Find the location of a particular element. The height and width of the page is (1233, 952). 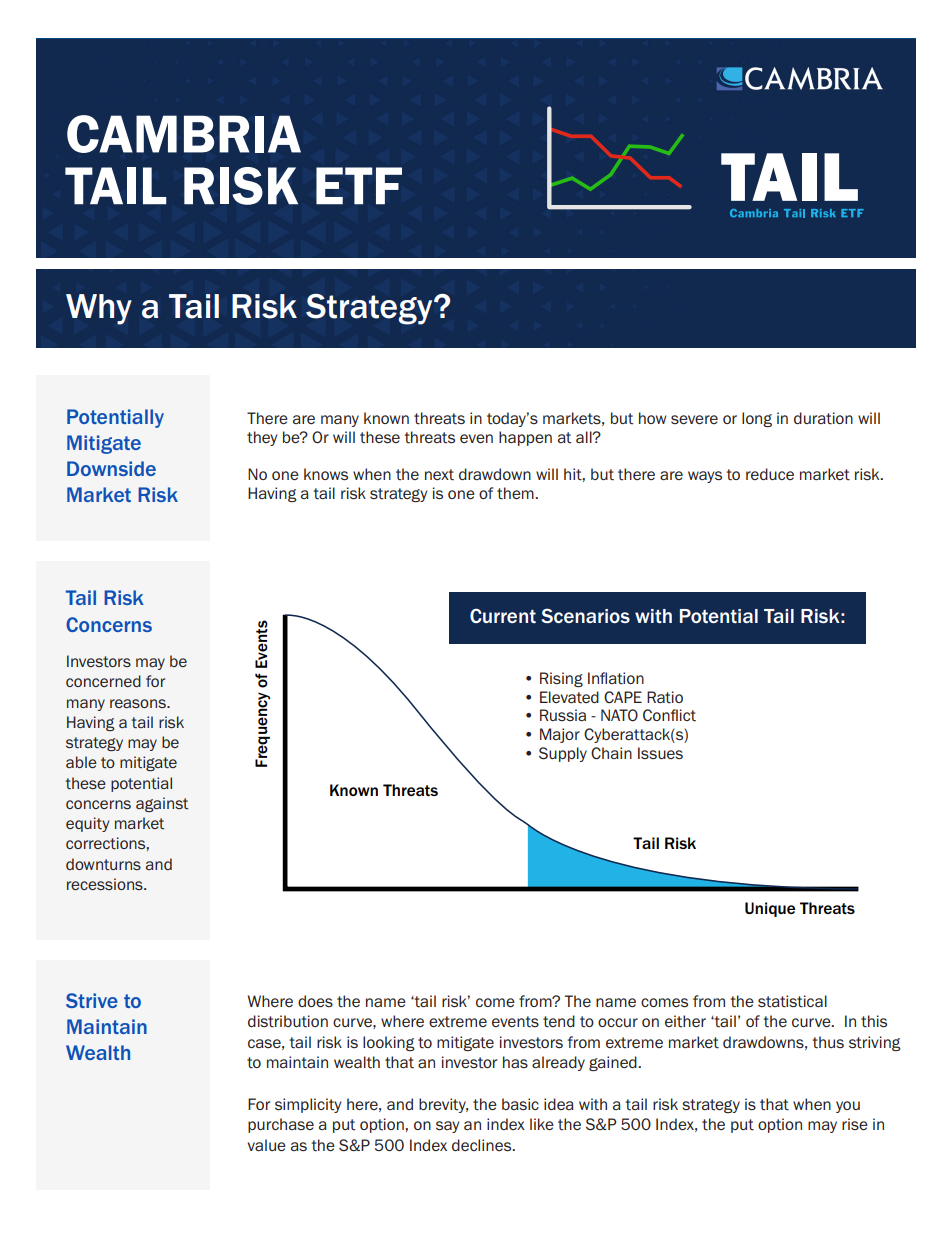

Conflict is located at coordinates (669, 715).
